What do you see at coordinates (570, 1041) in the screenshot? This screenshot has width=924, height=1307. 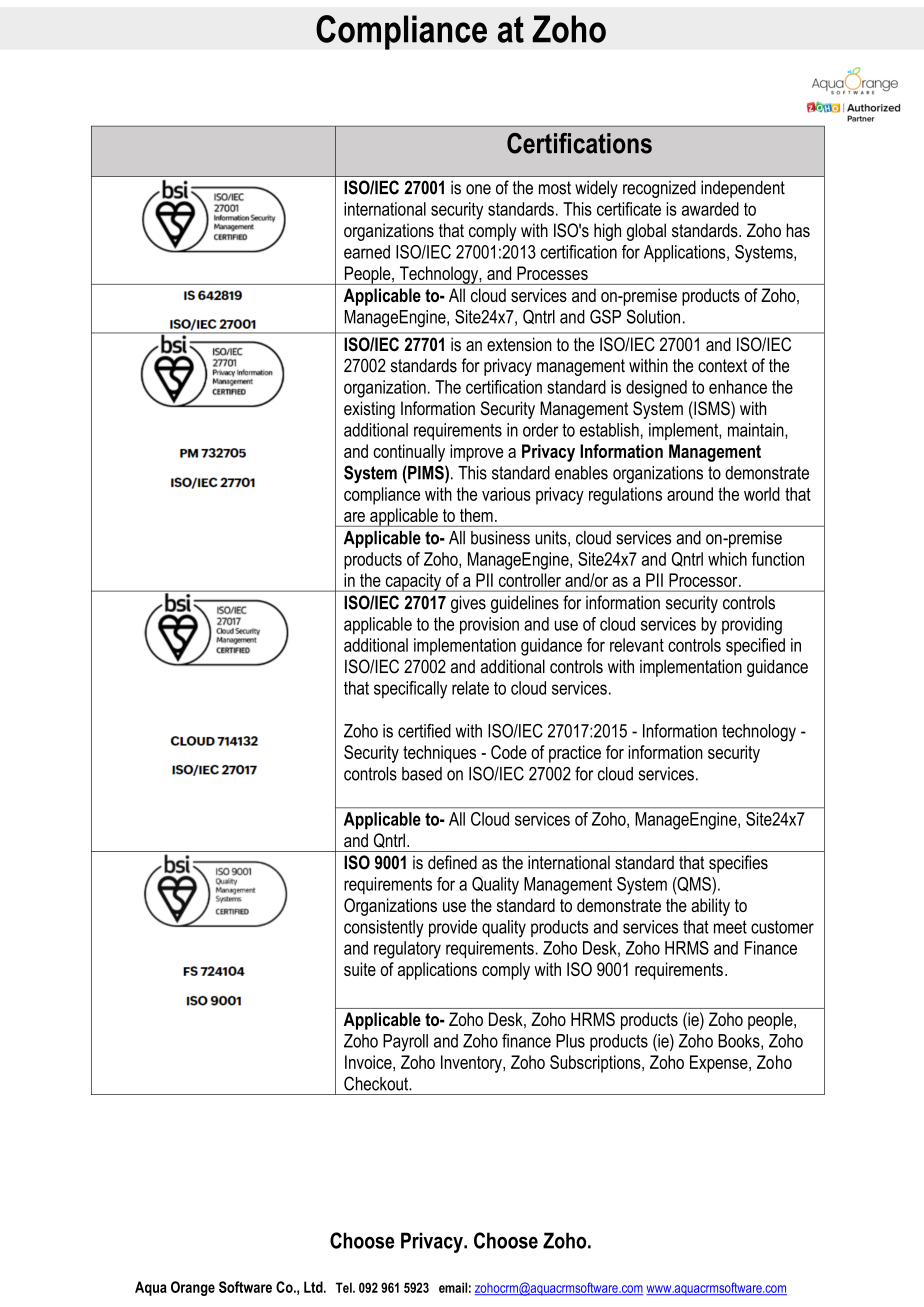 I see `Plus` at bounding box center [570, 1041].
